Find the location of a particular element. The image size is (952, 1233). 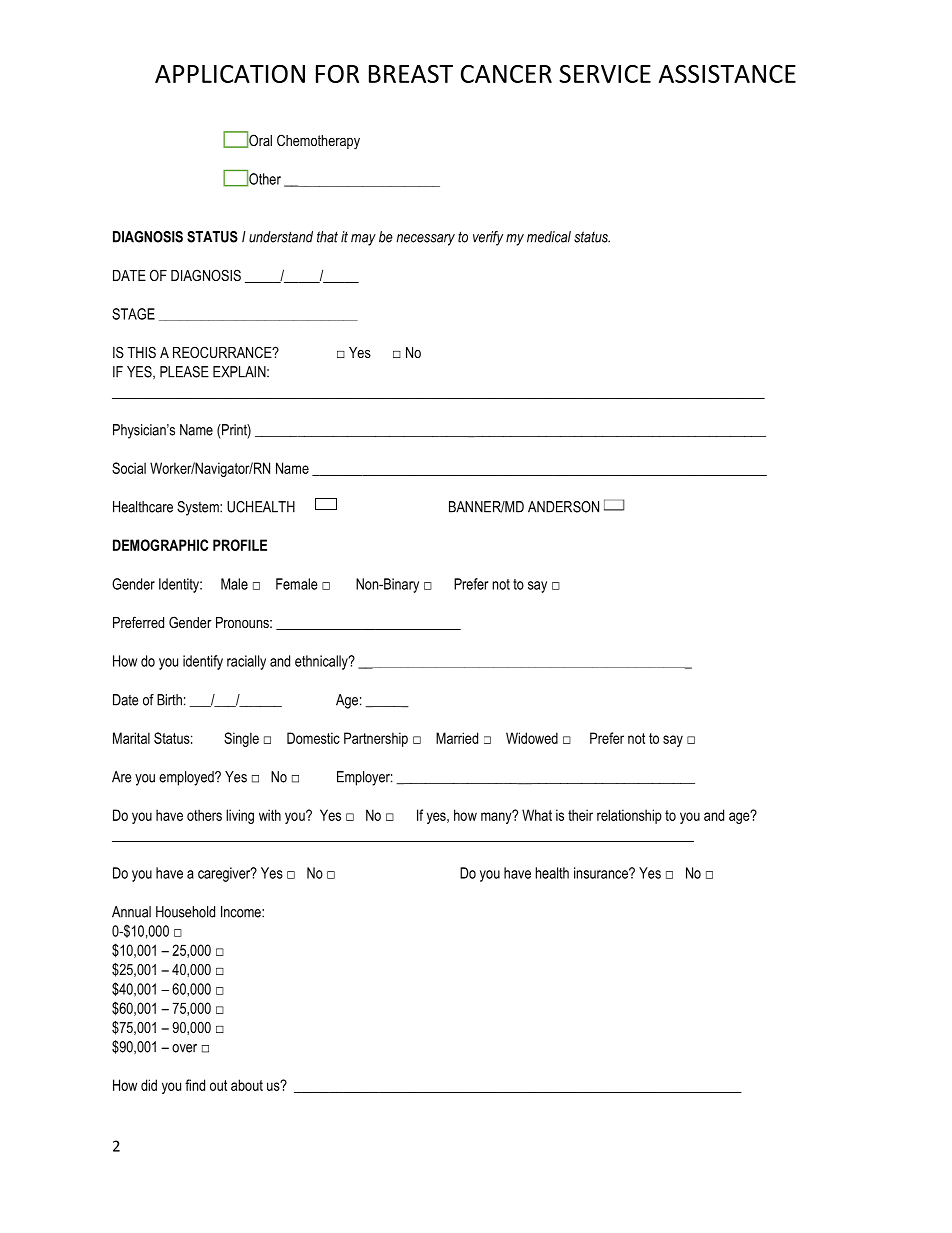

BREAST is located at coordinates (411, 73).
